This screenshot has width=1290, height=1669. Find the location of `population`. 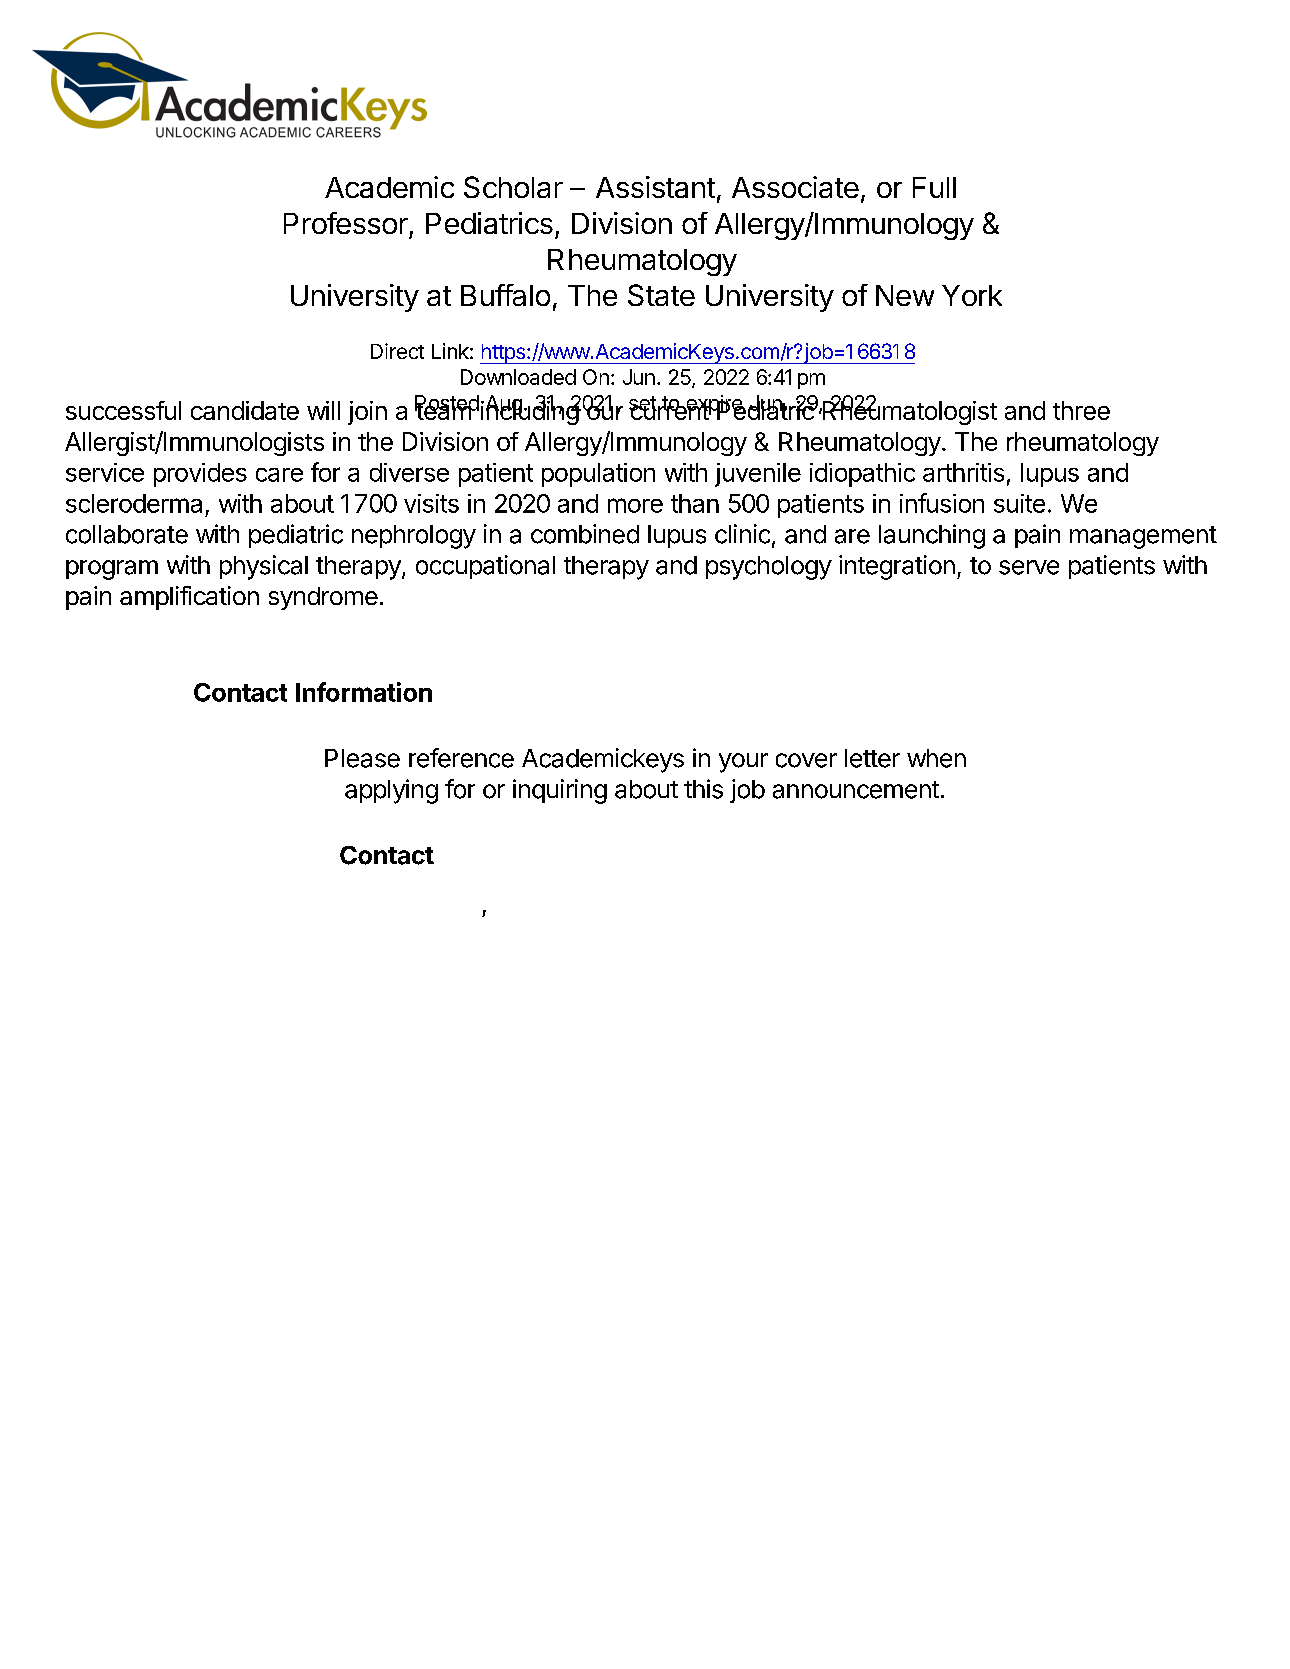

population is located at coordinates (598, 475).
